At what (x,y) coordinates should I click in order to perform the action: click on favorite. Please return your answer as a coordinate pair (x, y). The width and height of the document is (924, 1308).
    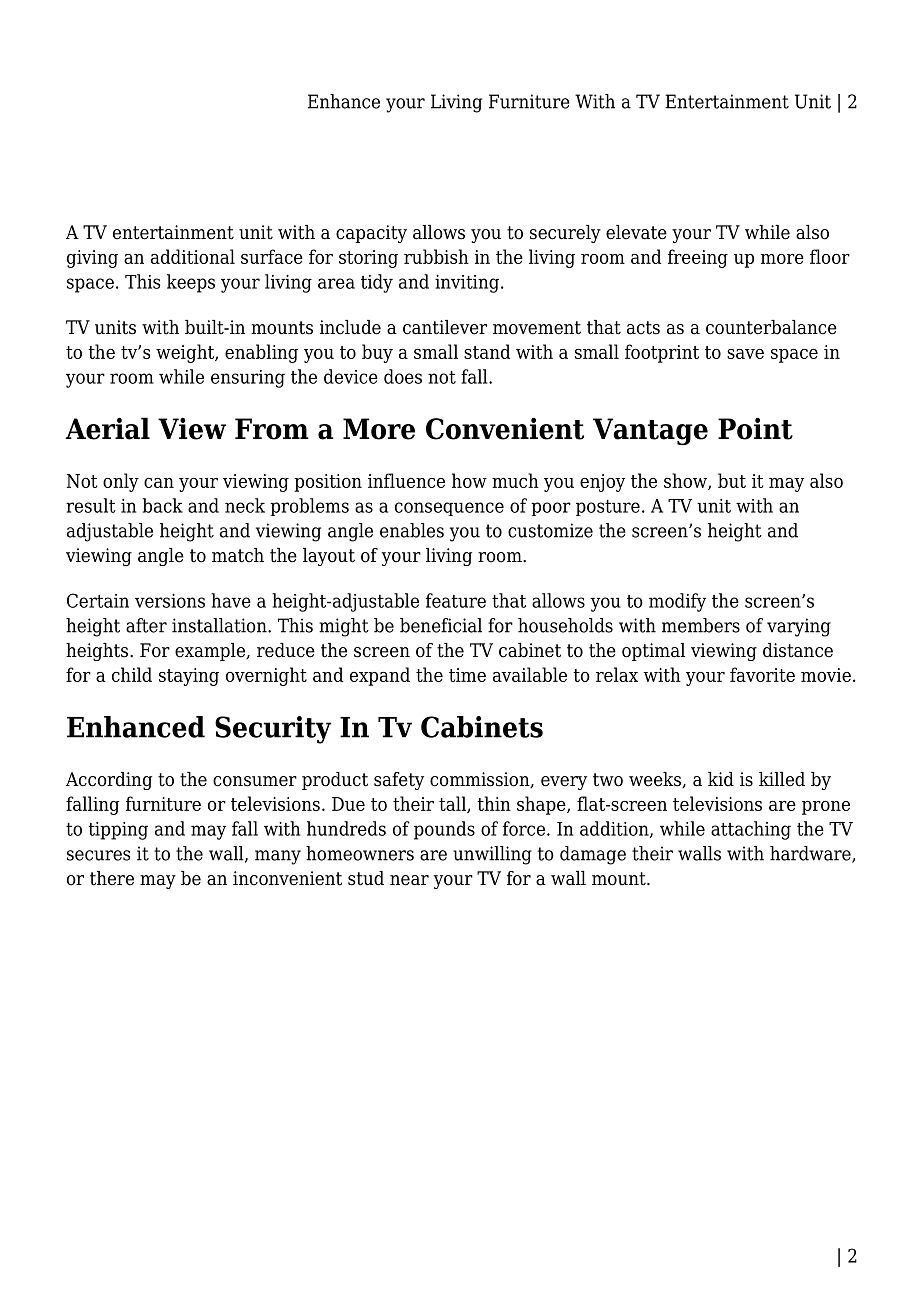
    Looking at the image, I should click on (762, 674).
